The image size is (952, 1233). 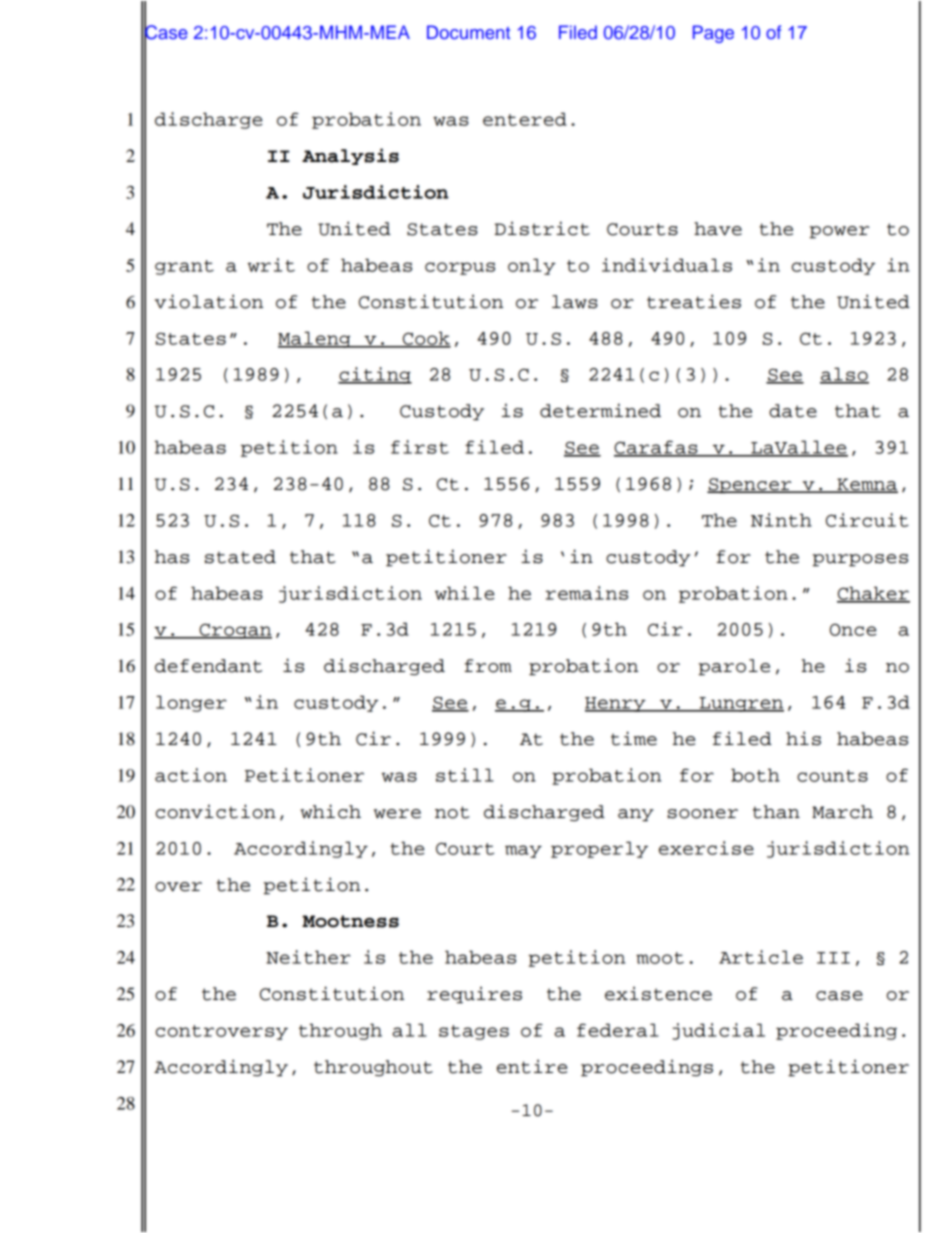 What do you see at coordinates (532, 1066) in the page?
I see `entire` at bounding box center [532, 1066].
